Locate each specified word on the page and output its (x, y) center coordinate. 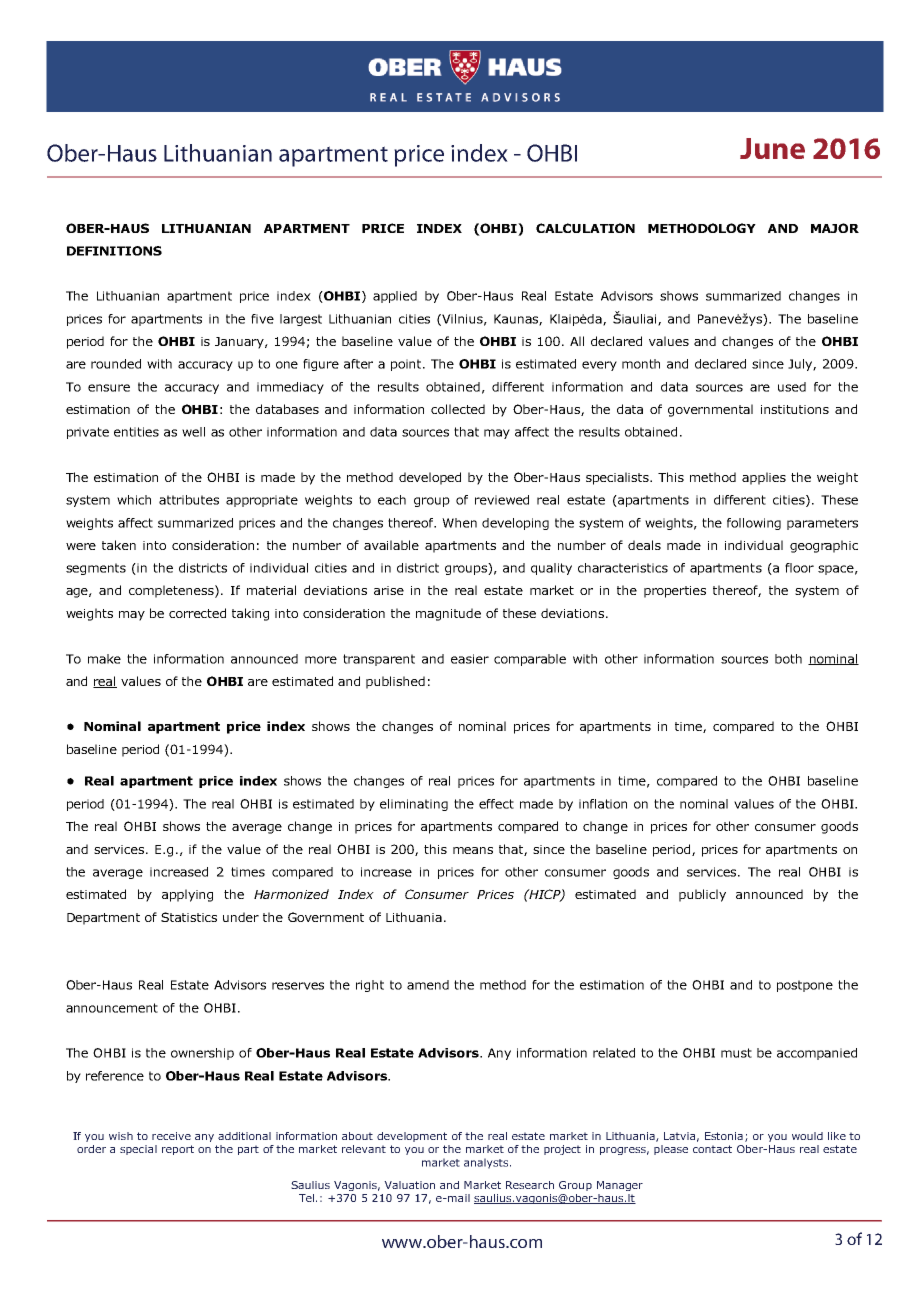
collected (458, 409)
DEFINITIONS (114, 251)
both (788, 659)
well (193, 432)
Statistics (189, 917)
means (473, 850)
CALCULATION (585, 228)
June (772, 148)
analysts (487, 1163)
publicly (702, 895)
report (178, 1150)
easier (470, 659)
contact (712, 1149)
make (104, 659)
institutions (795, 409)
